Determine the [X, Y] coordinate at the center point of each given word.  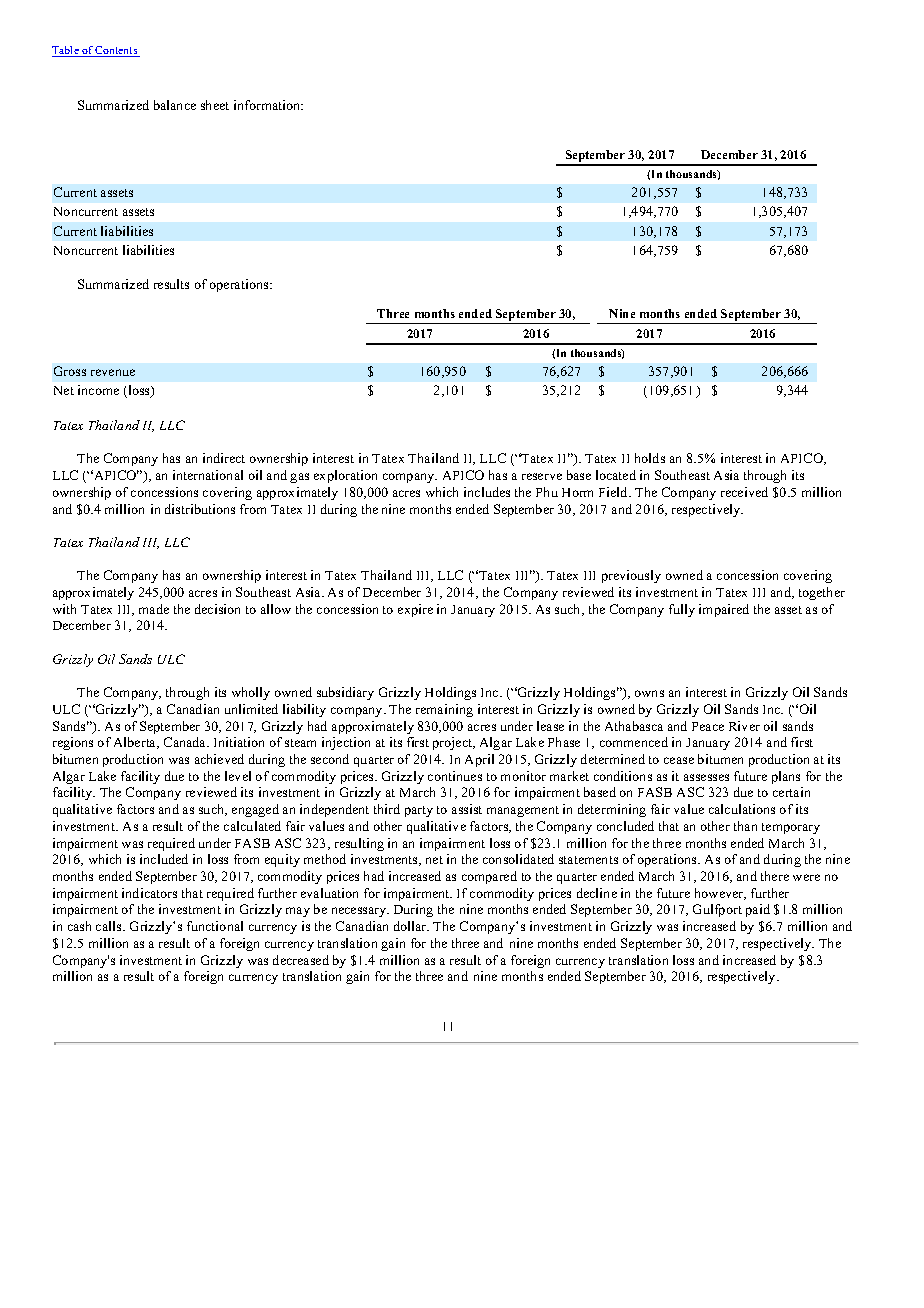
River [744, 726]
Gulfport [717, 910]
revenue [113, 372]
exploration [345, 476]
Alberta [136, 743]
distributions [200, 509]
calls [110, 926]
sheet [215, 105]
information [268, 105]
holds [650, 458]
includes [487, 492]
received [744, 492]
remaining [444, 710]
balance [175, 105]
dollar [411, 926]
